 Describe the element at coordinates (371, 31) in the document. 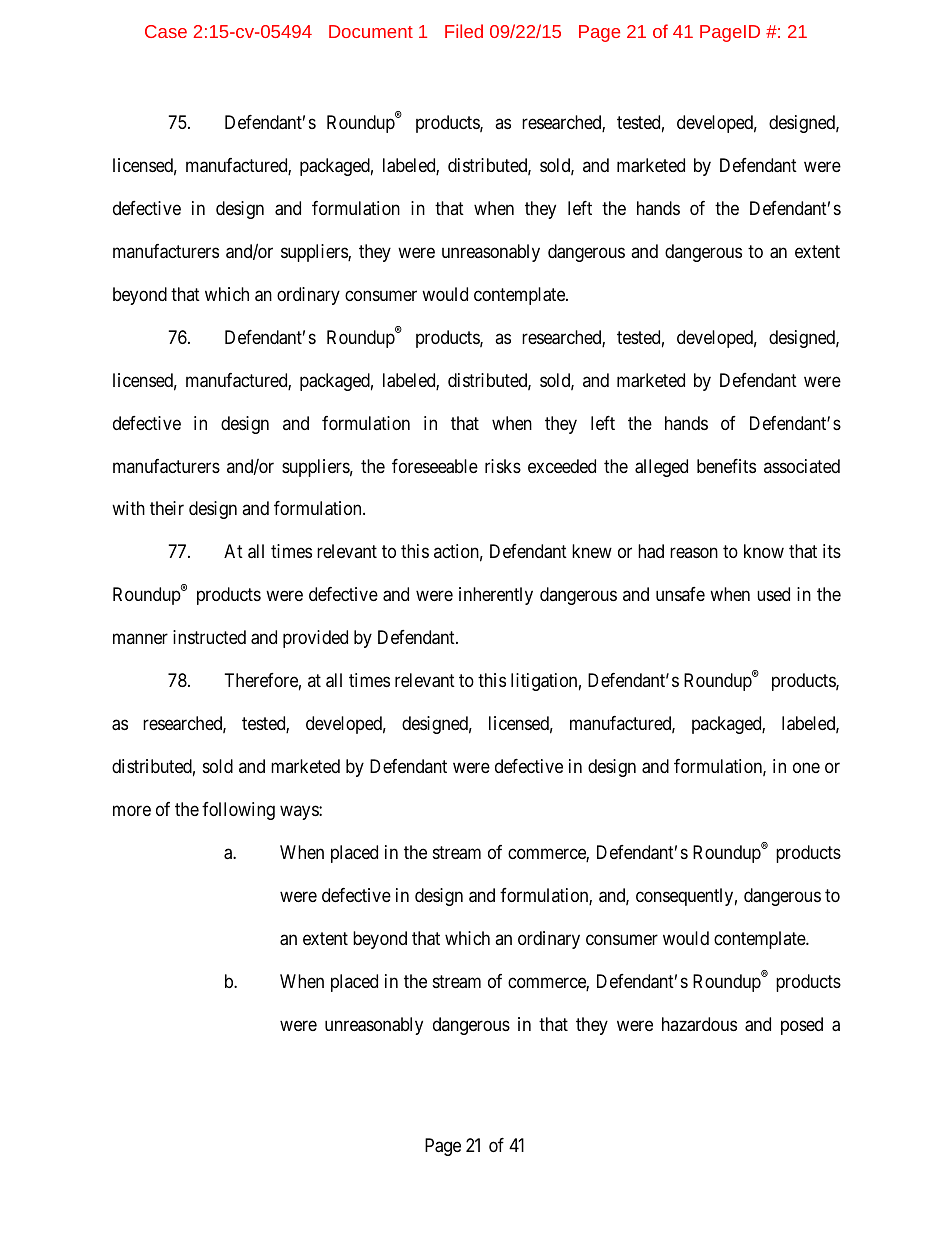

I see `Document` at that location.
